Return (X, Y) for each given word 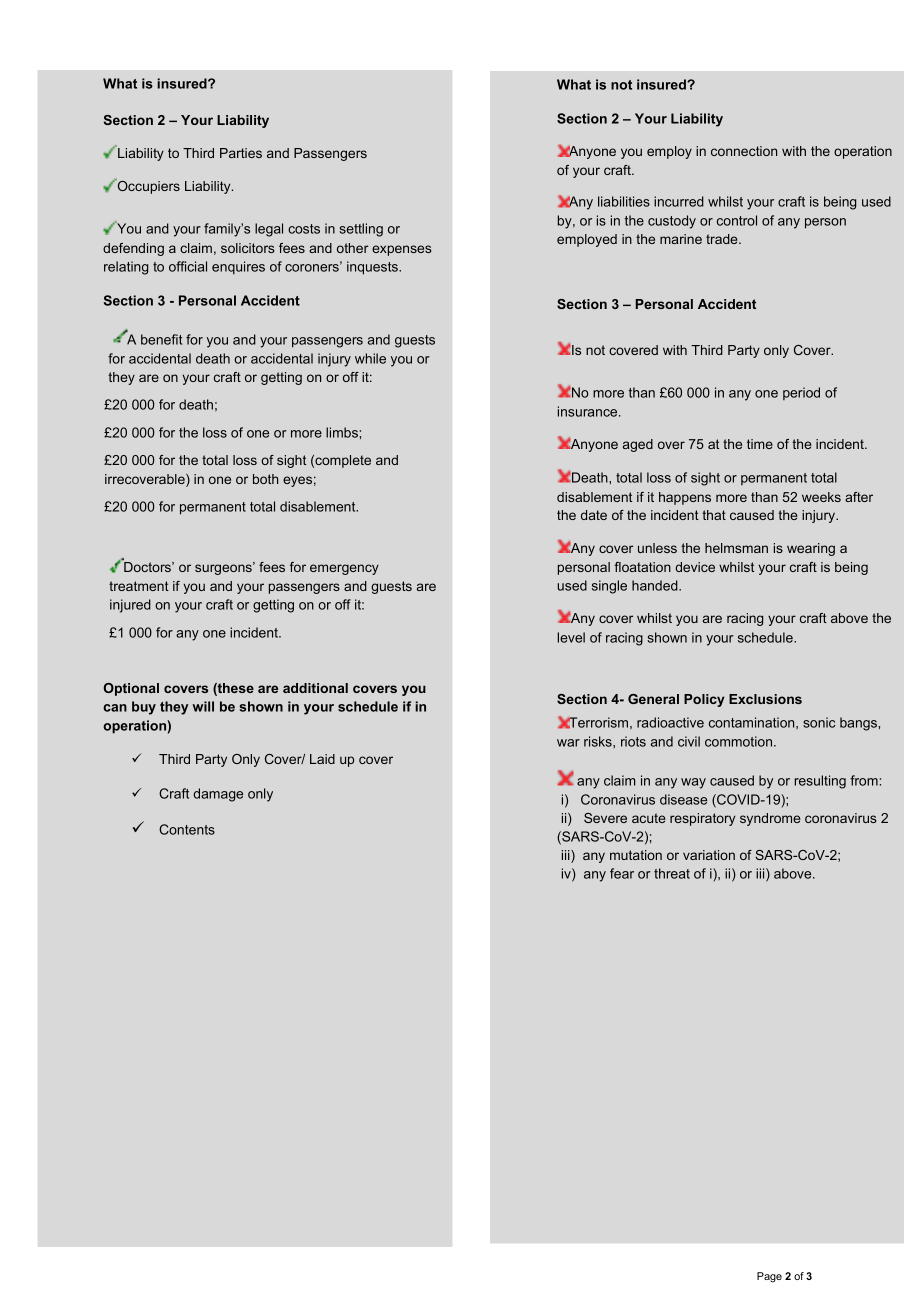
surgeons (224, 569)
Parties (241, 153)
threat (672, 873)
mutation (636, 855)
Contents (187, 829)
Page (769, 1277)
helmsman (736, 548)
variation (709, 855)
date (594, 515)
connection (744, 151)
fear (622, 873)
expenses (402, 250)
